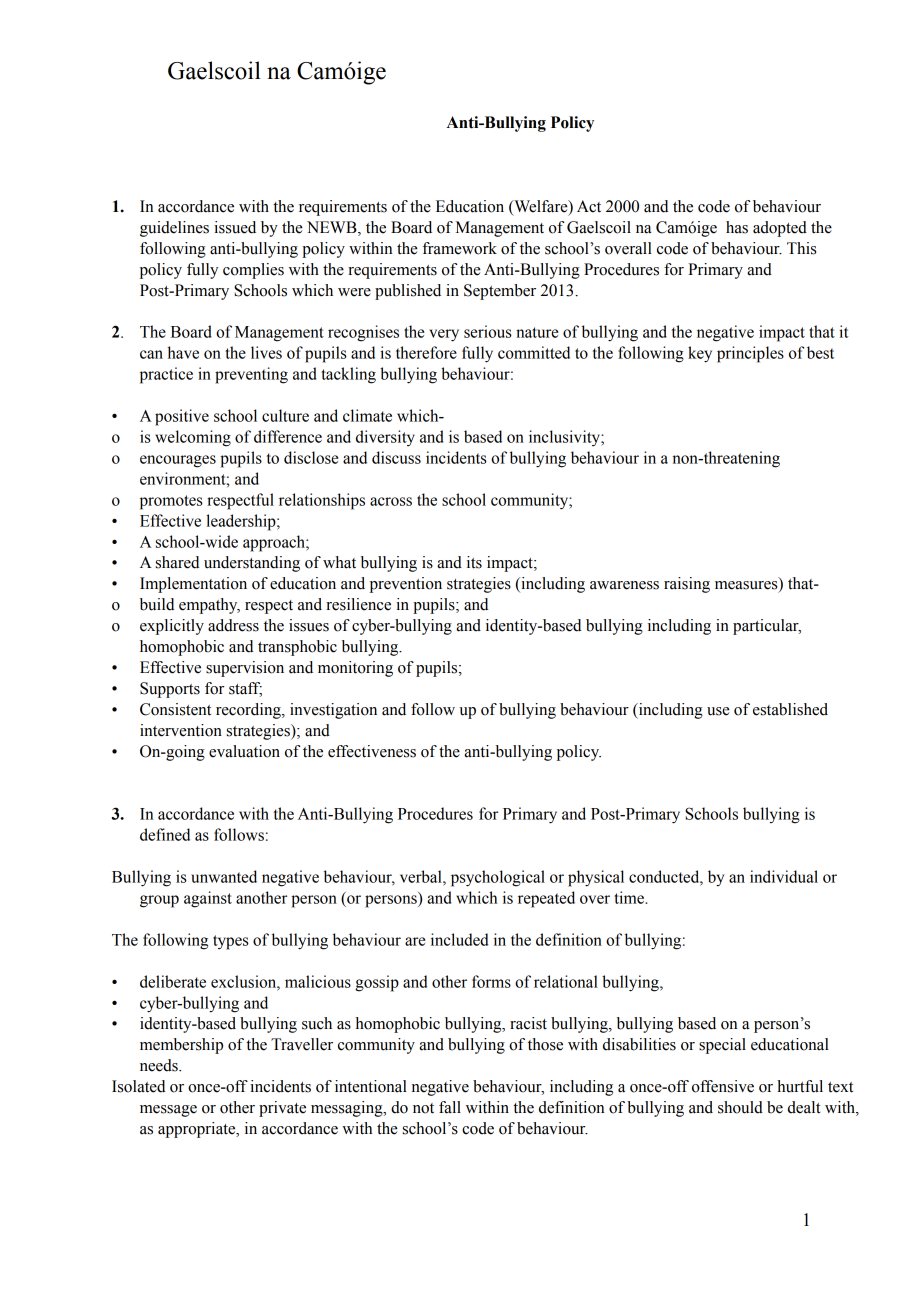 This screenshot has height=1307, width=924. What do you see at coordinates (459, 248) in the screenshot?
I see `framework` at bounding box center [459, 248].
